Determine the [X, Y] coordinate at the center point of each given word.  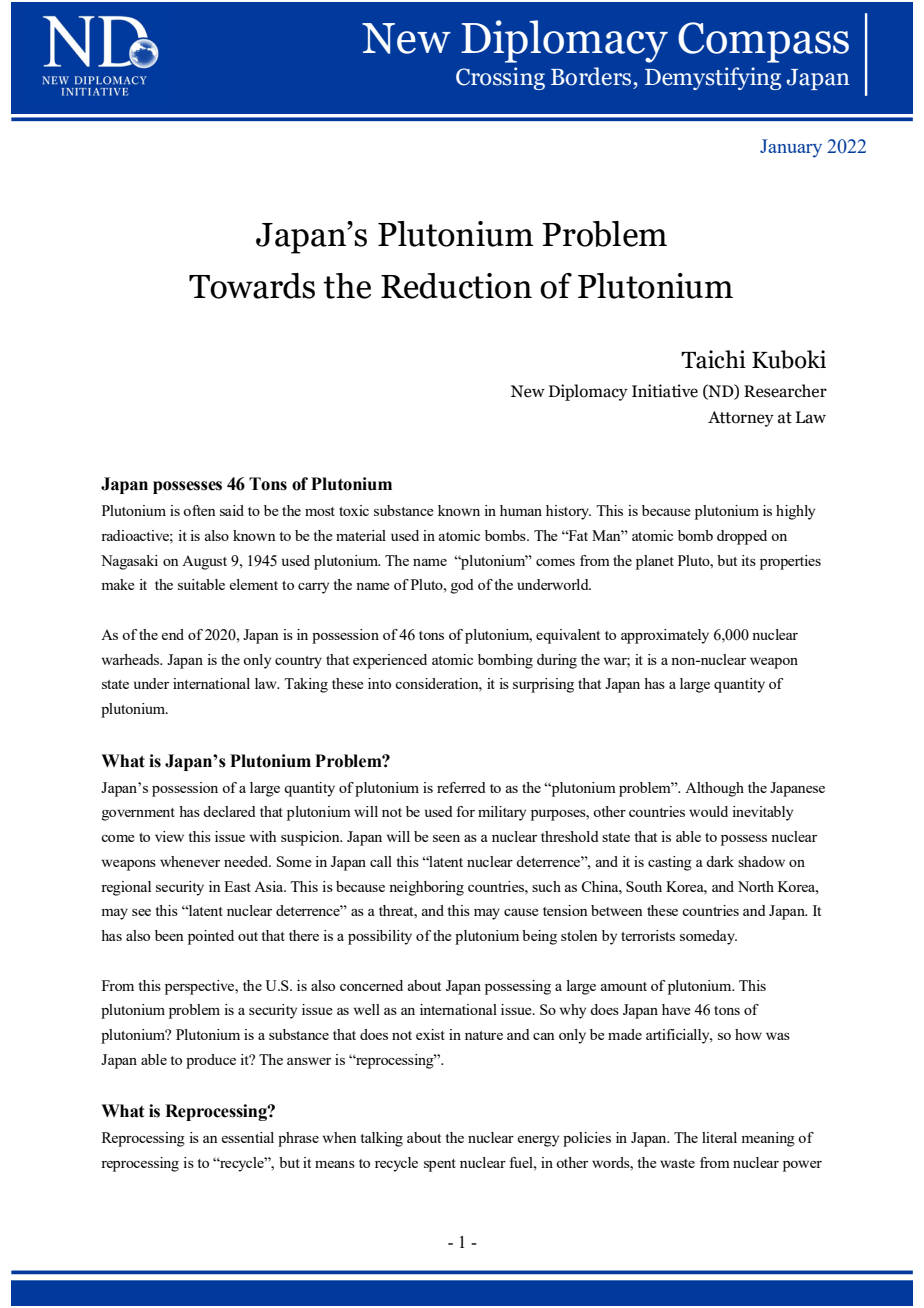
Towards [252, 286]
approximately [665, 636]
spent [440, 1165]
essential [248, 1137]
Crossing [500, 78]
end [173, 634]
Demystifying [713, 78]
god [462, 586]
